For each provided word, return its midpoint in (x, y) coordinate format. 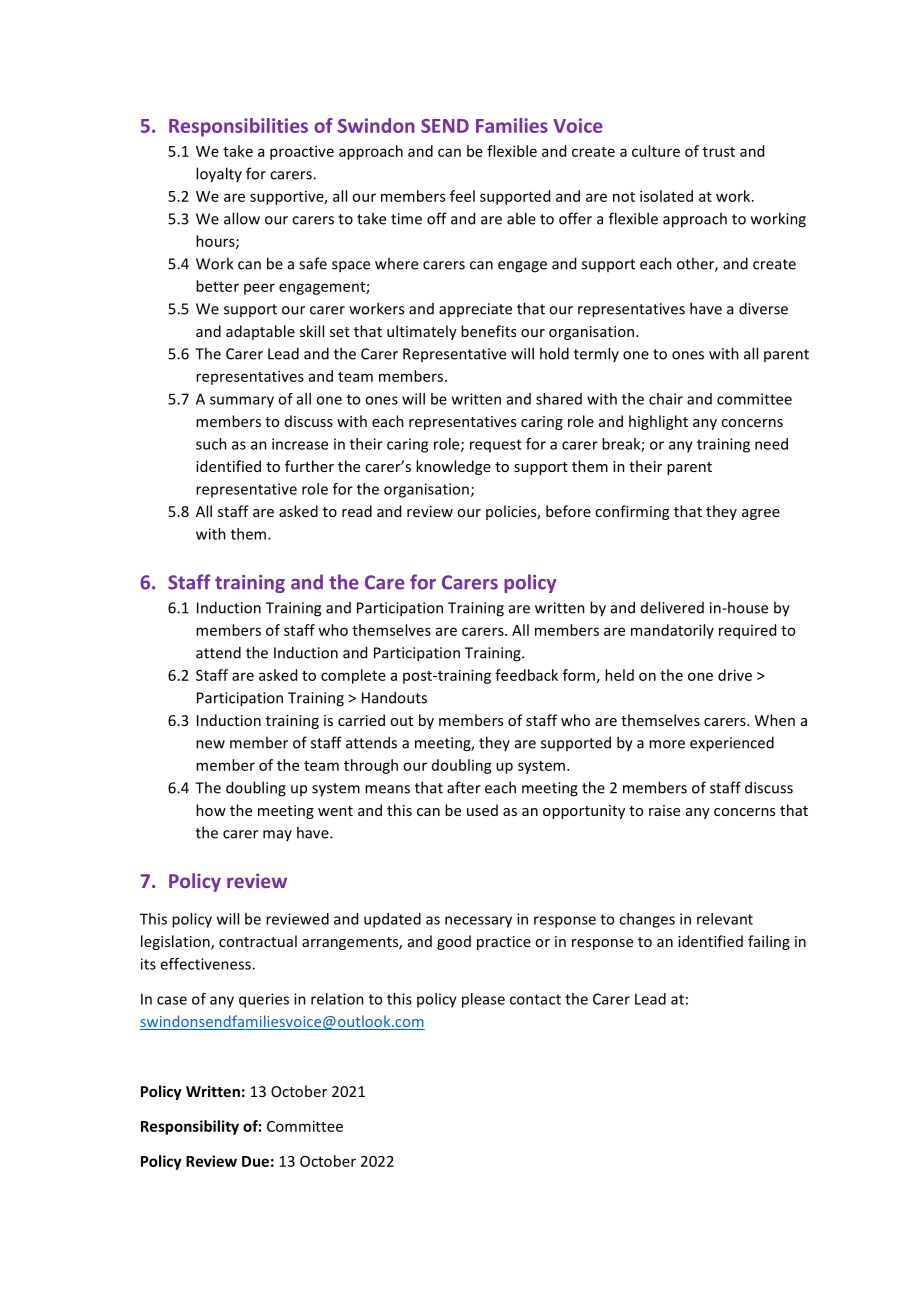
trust (719, 152)
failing (769, 942)
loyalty (219, 175)
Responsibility (190, 1127)
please (483, 1000)
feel (462, 196)
